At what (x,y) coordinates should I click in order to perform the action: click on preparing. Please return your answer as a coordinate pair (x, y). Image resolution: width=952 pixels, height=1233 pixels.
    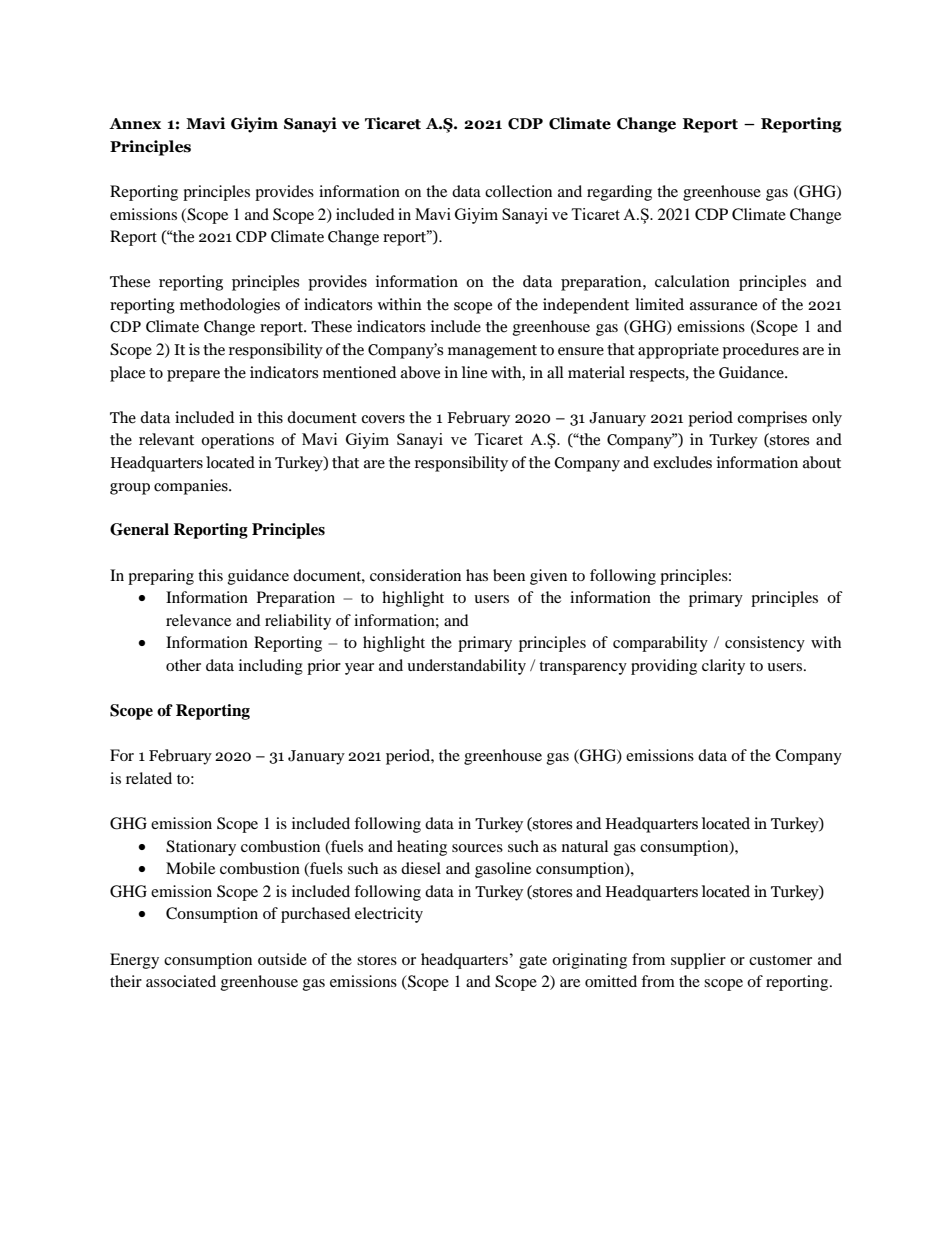
    Looking at the image, I should click on (161, 577).
